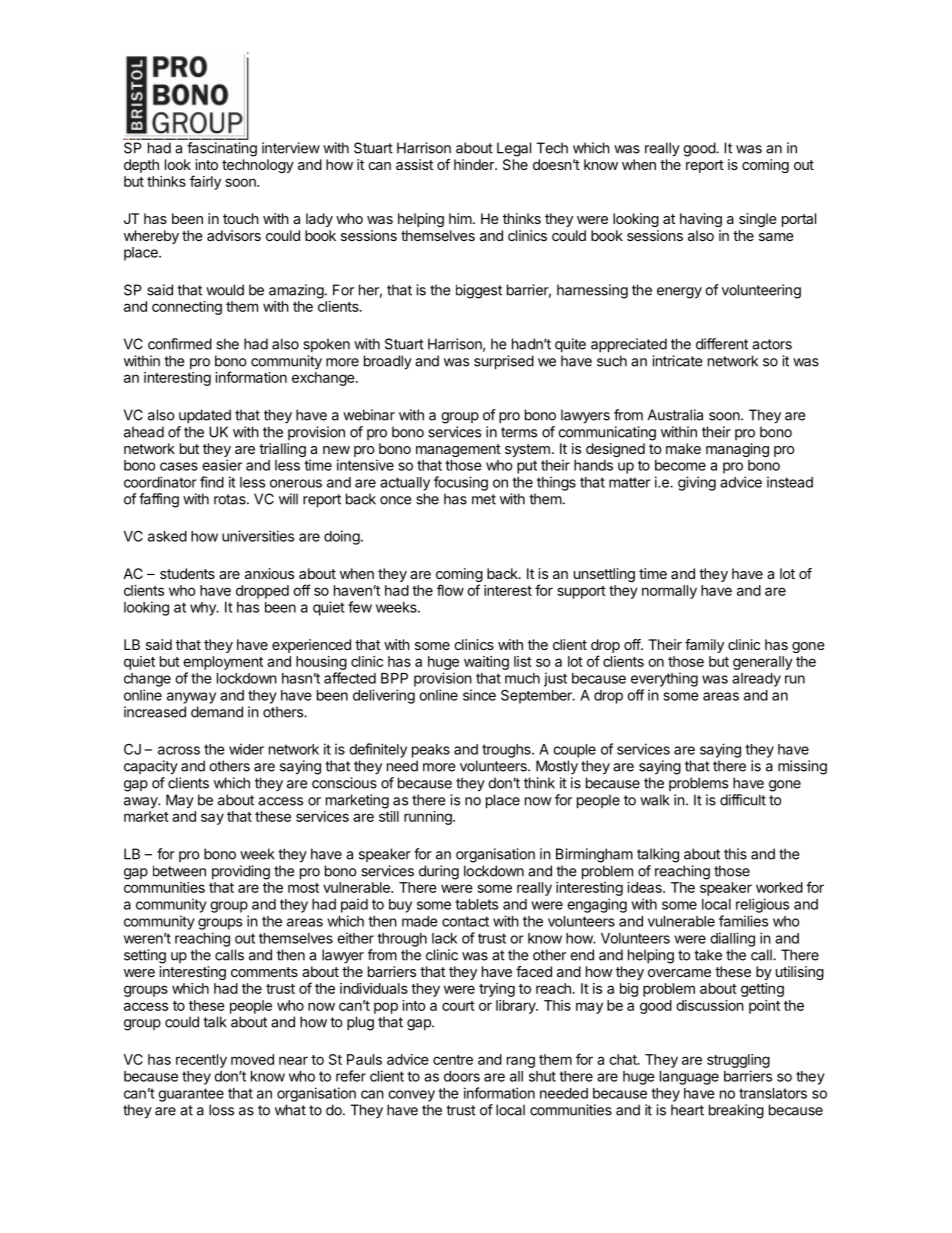 The image size is (952, 1233). What do you see at coordinates (486, 663) in the page?
I see `waiting` at bounding box center [486, 663].
